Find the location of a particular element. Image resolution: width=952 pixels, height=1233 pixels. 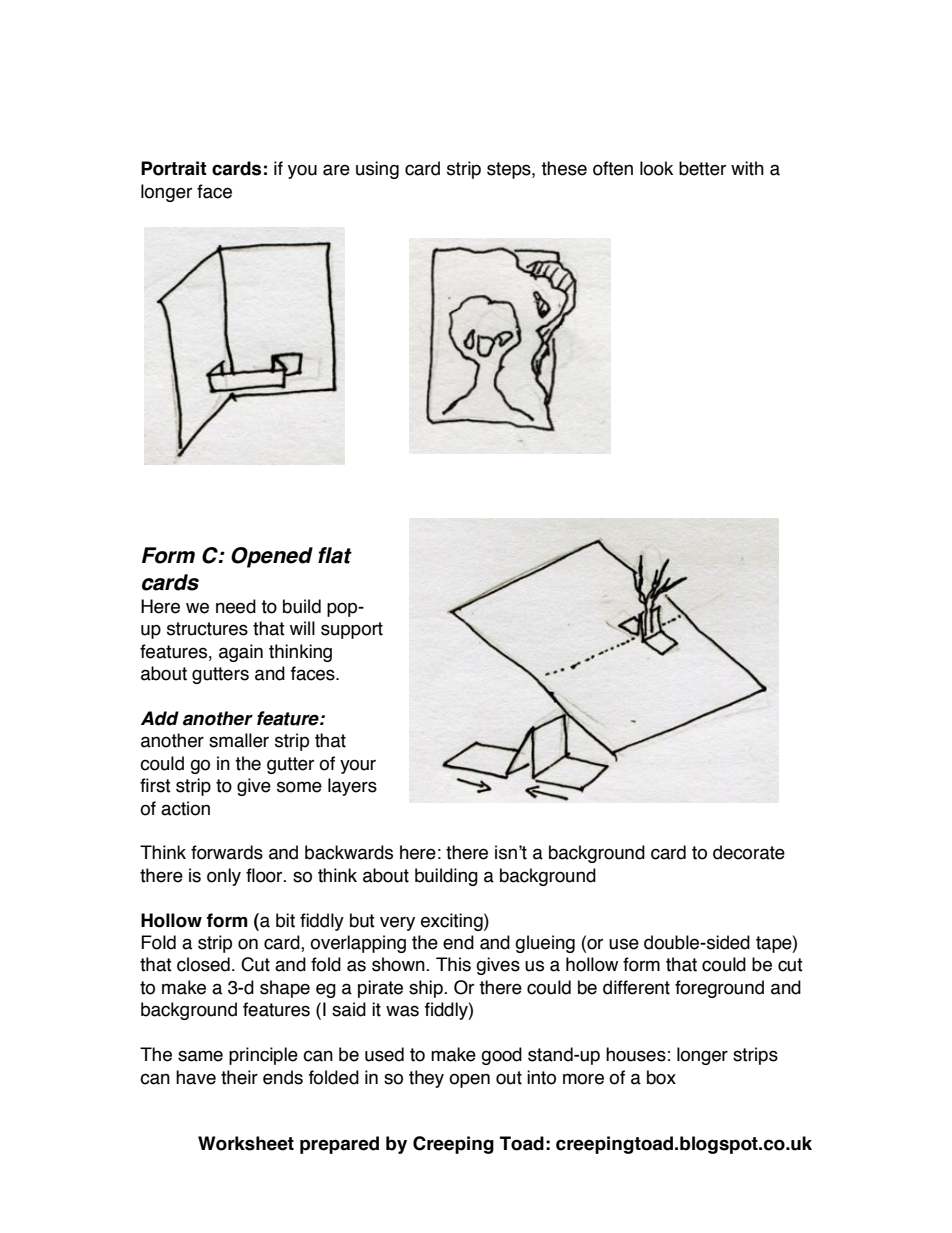

Portrait is located at coordinates (174, 168).
